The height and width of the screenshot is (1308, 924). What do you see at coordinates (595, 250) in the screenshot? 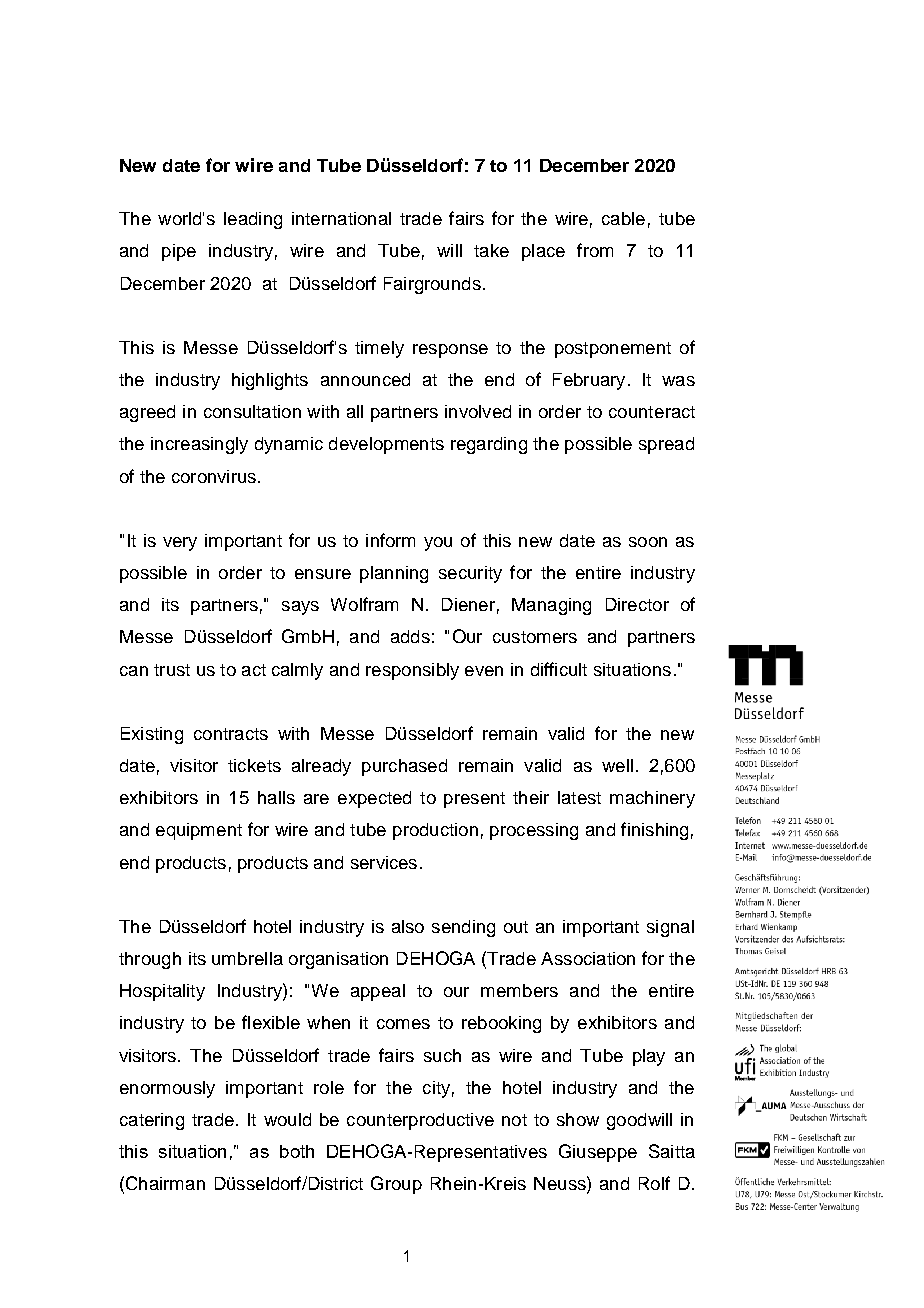
I see `from` at bounding box center [595, 250].
